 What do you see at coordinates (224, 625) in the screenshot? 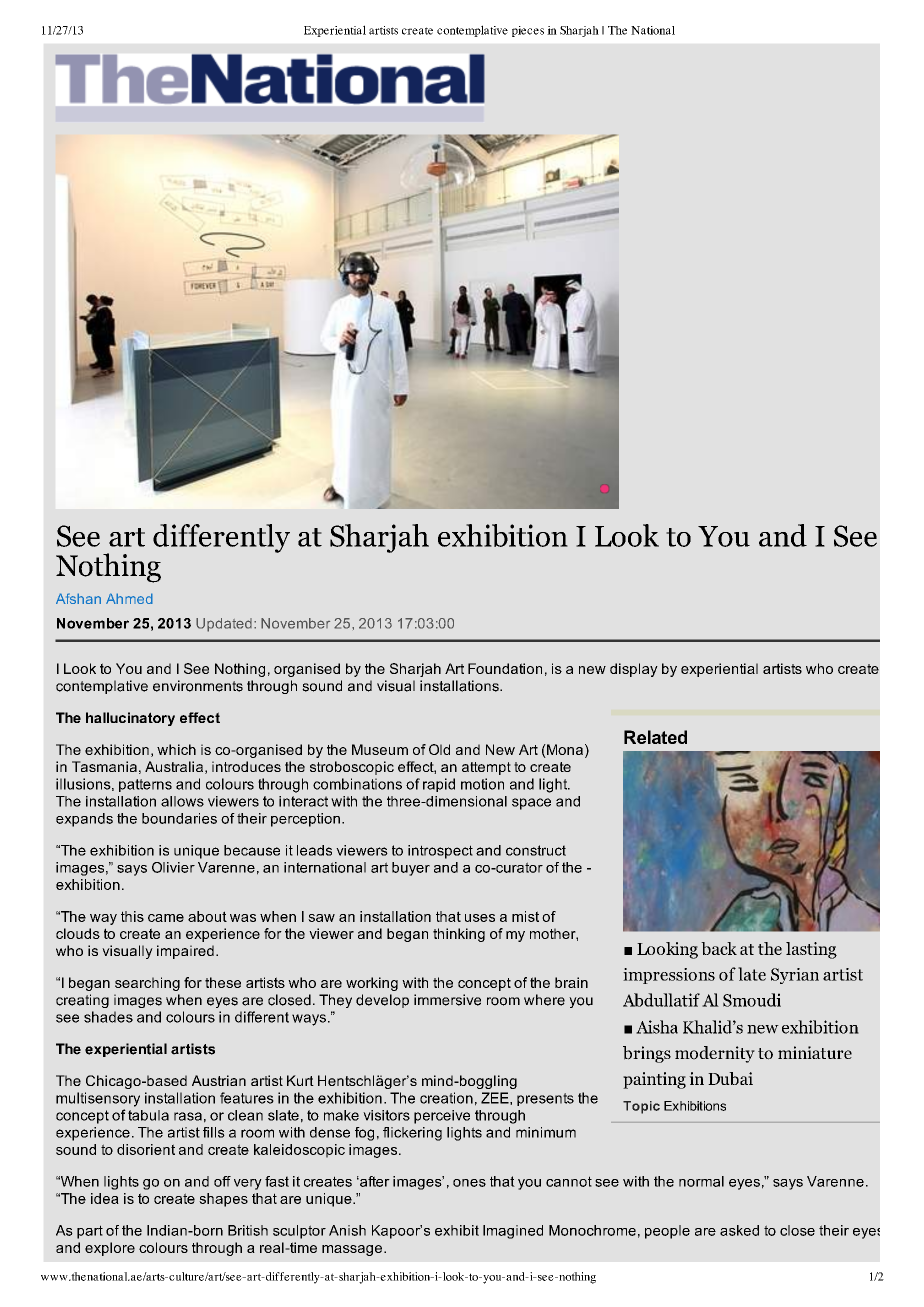
I see `Updated` at bounding box center [224, 625].
